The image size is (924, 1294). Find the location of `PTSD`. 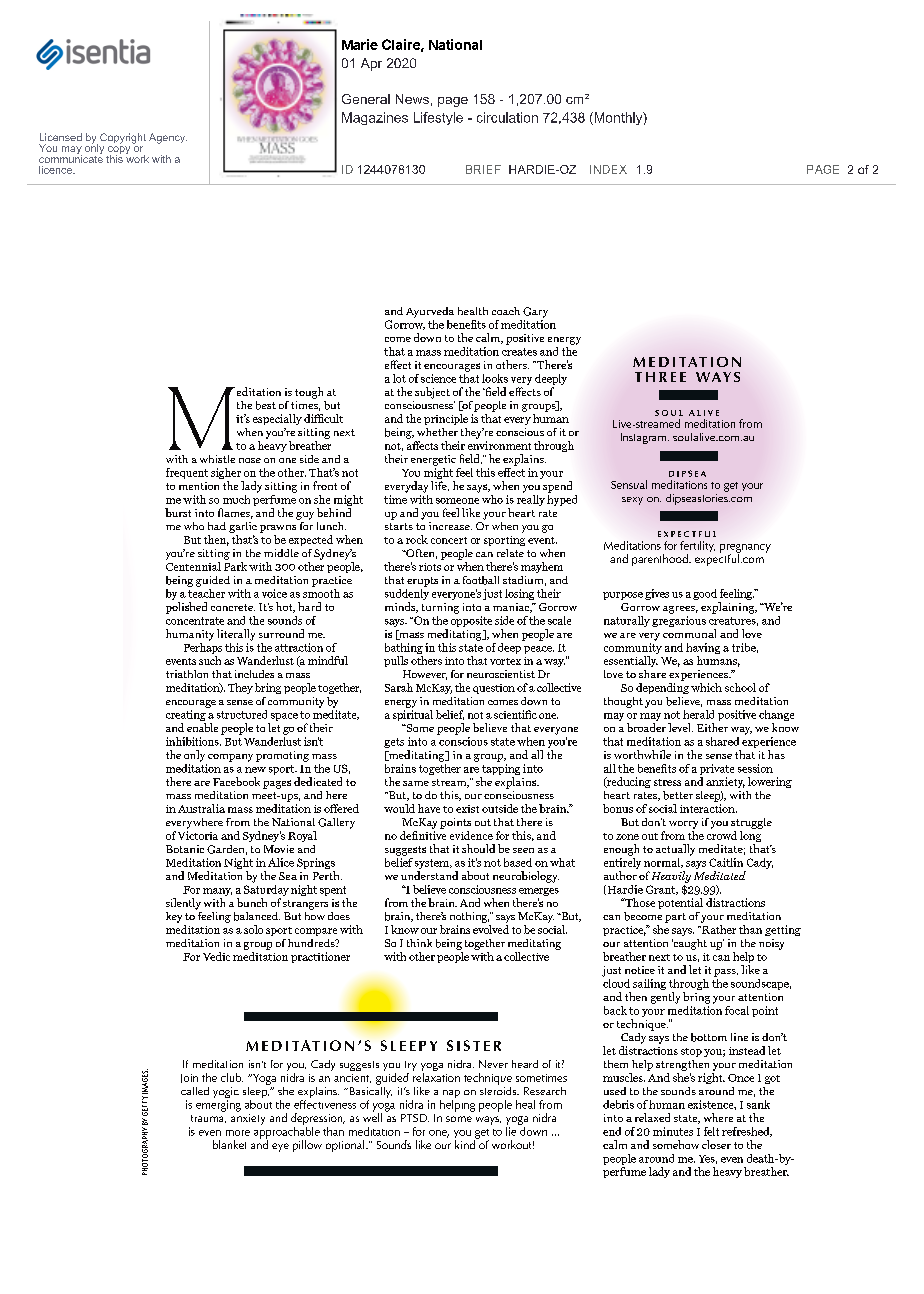

PTSD is located at coordinates (415, 1118).
